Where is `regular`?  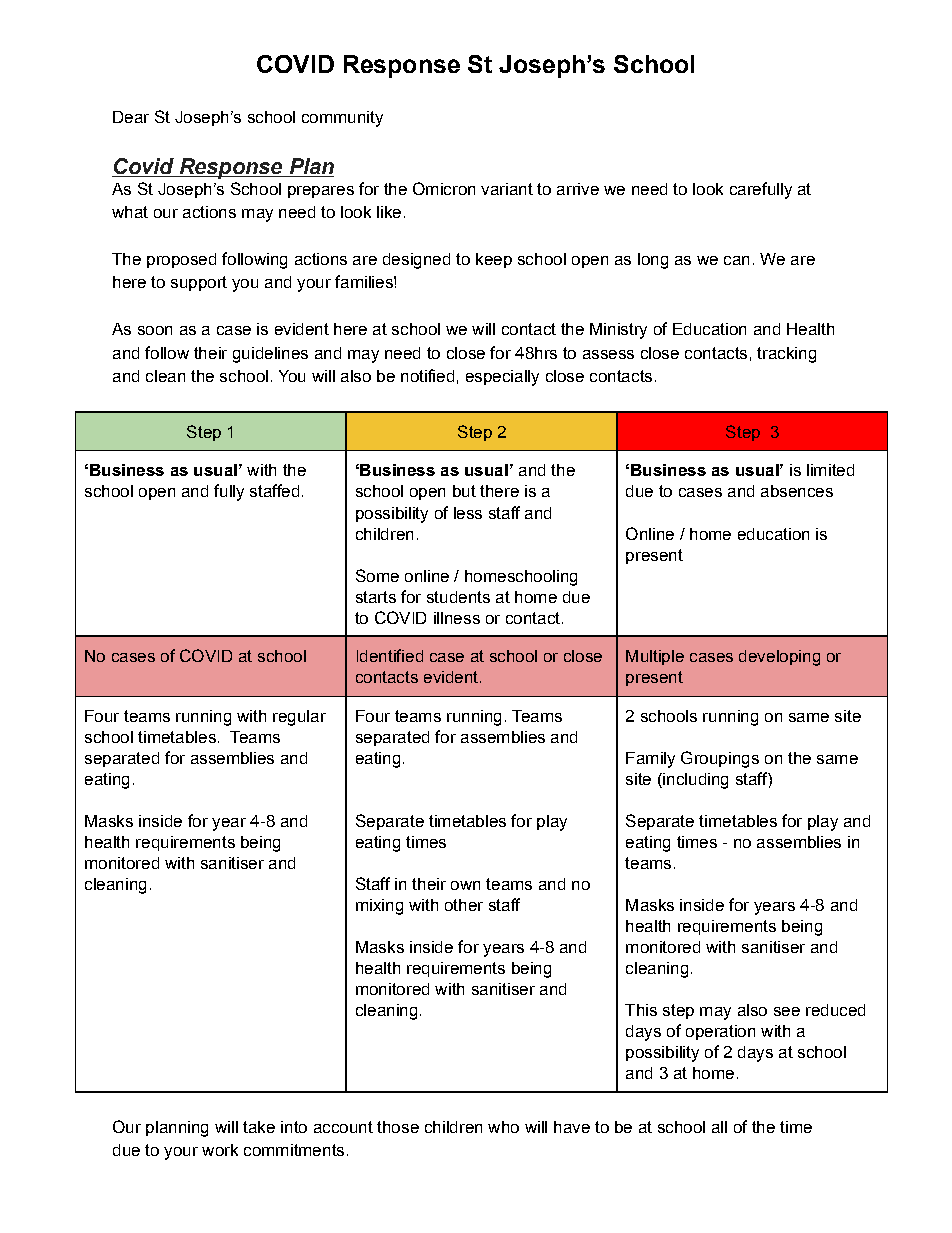 regular is located at coordinates (299, 718).
